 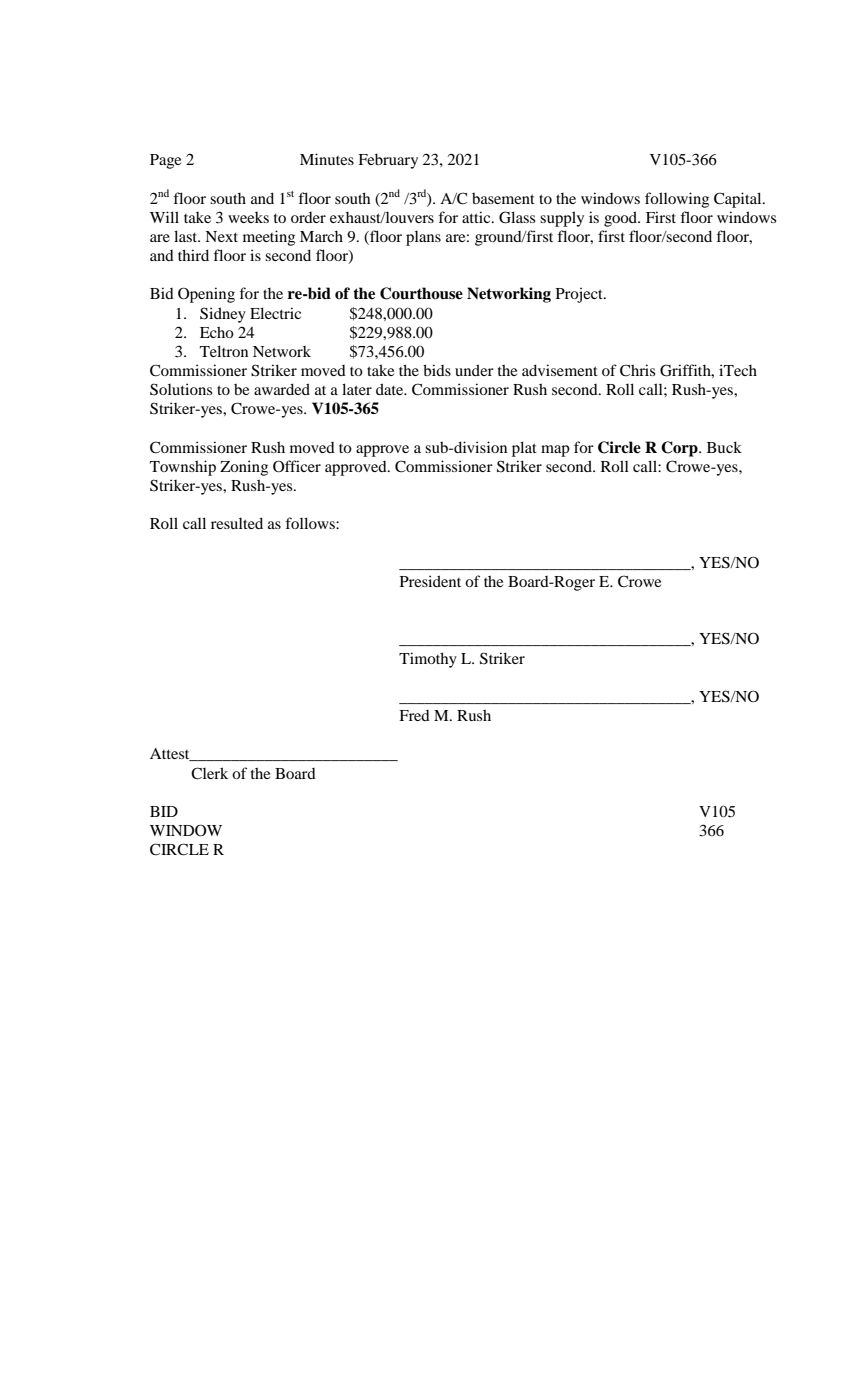 What do you see at coordinates (677, 200) in the screenshot?
I see `following` at bounding box center [677, 200].
